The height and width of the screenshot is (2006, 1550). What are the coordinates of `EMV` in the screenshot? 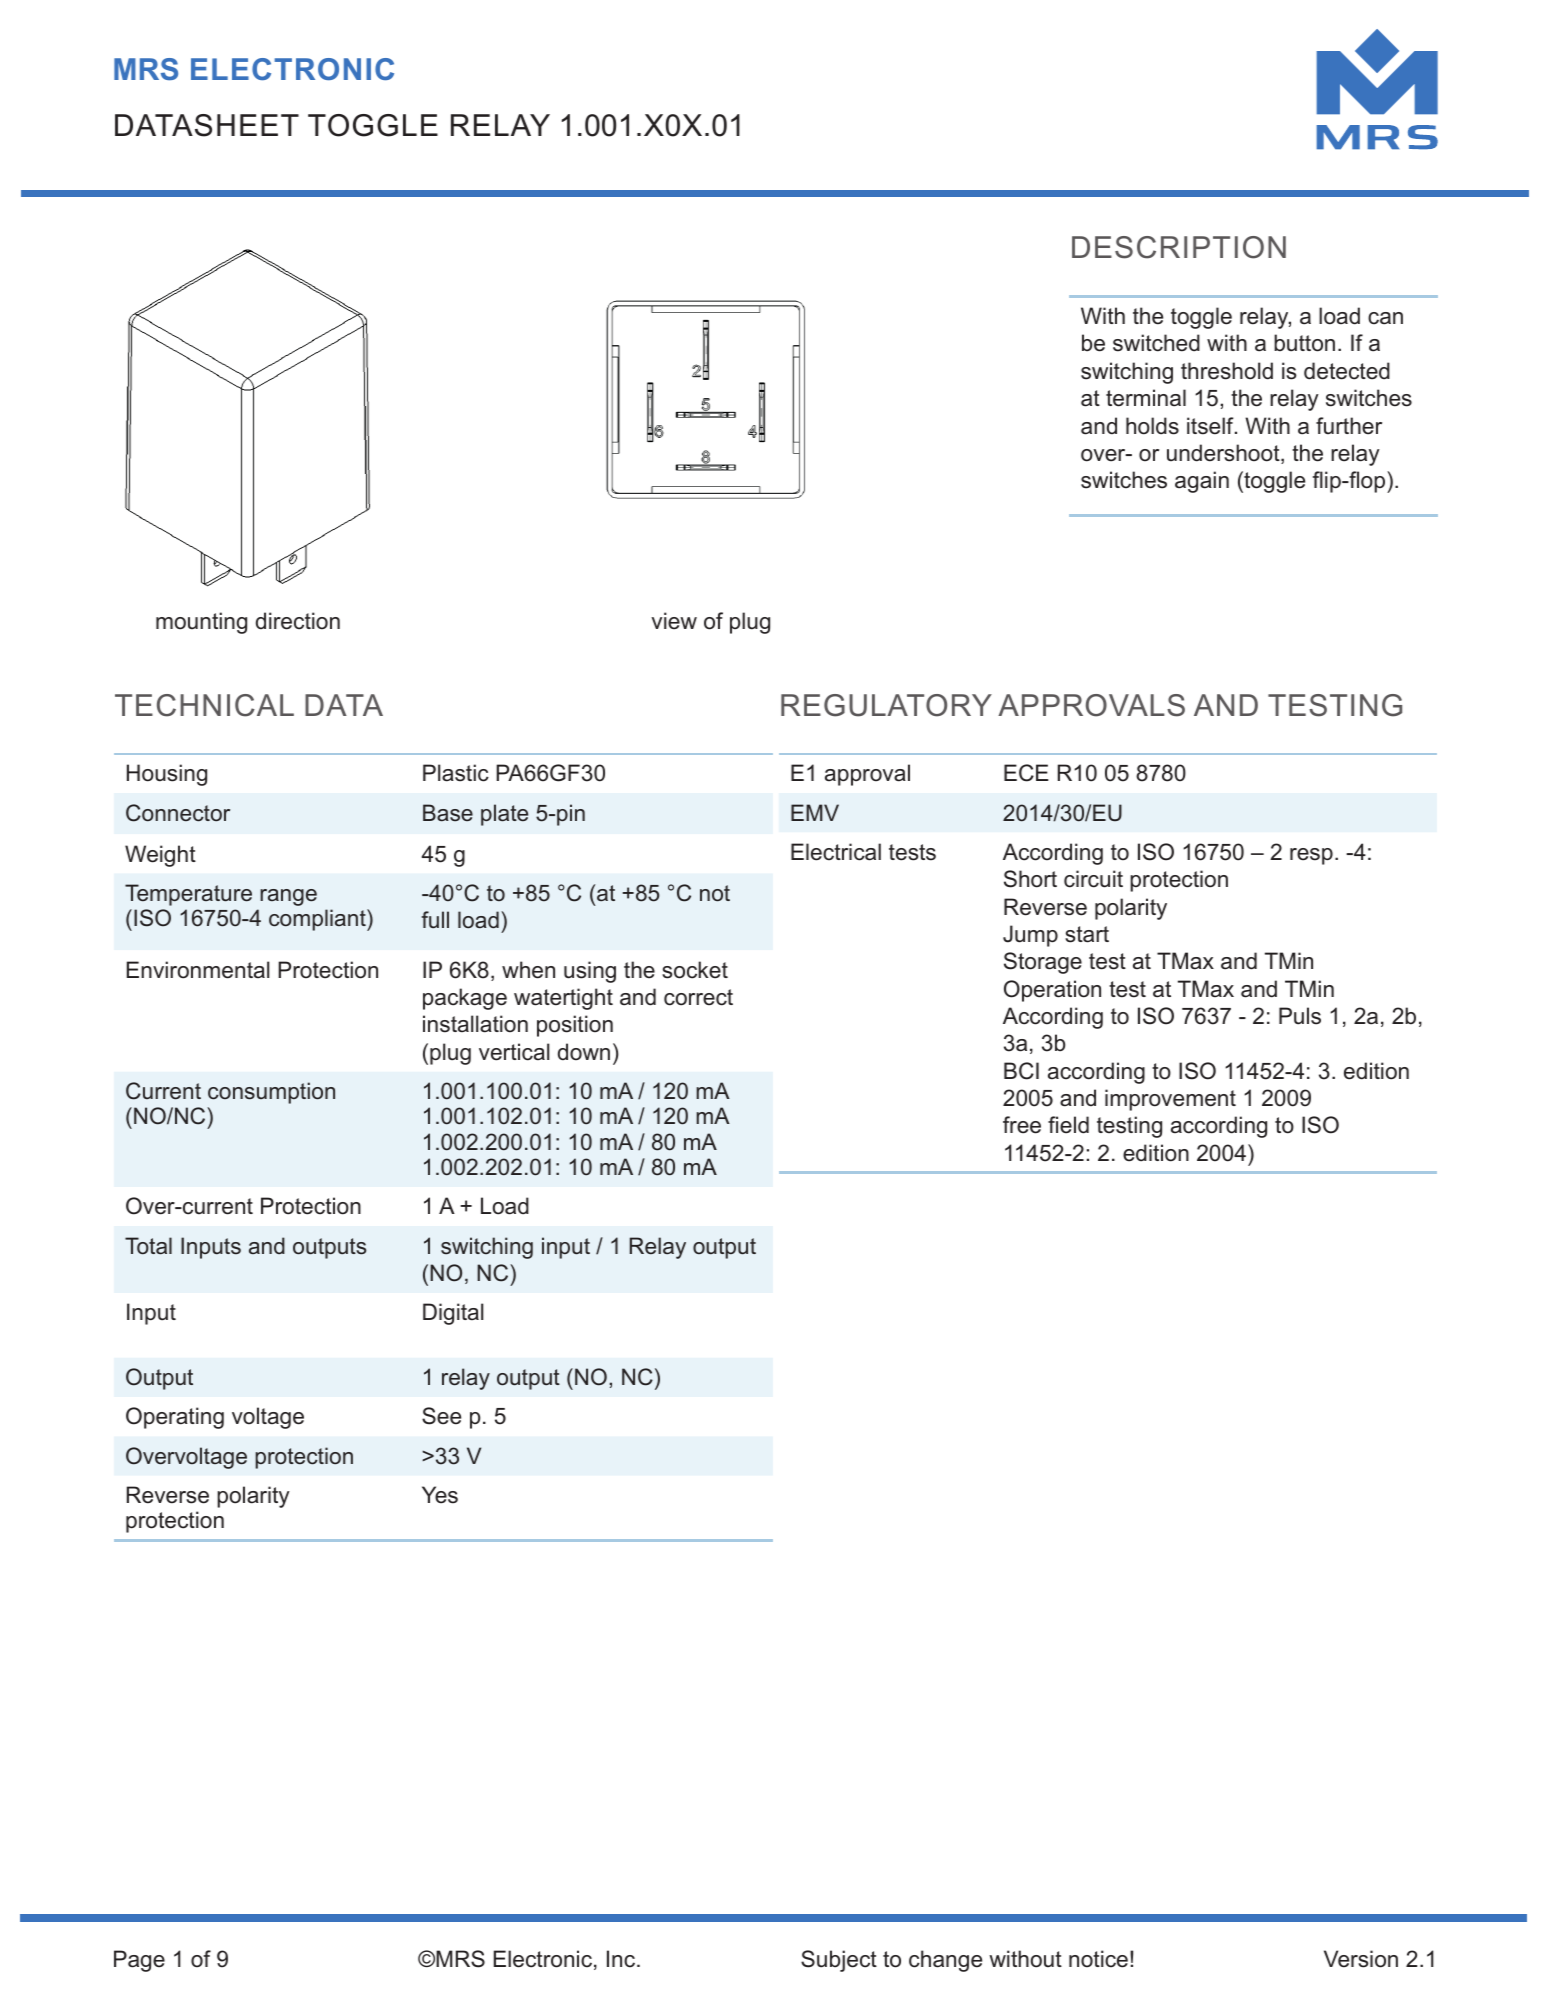 It's located at (815, 812).
